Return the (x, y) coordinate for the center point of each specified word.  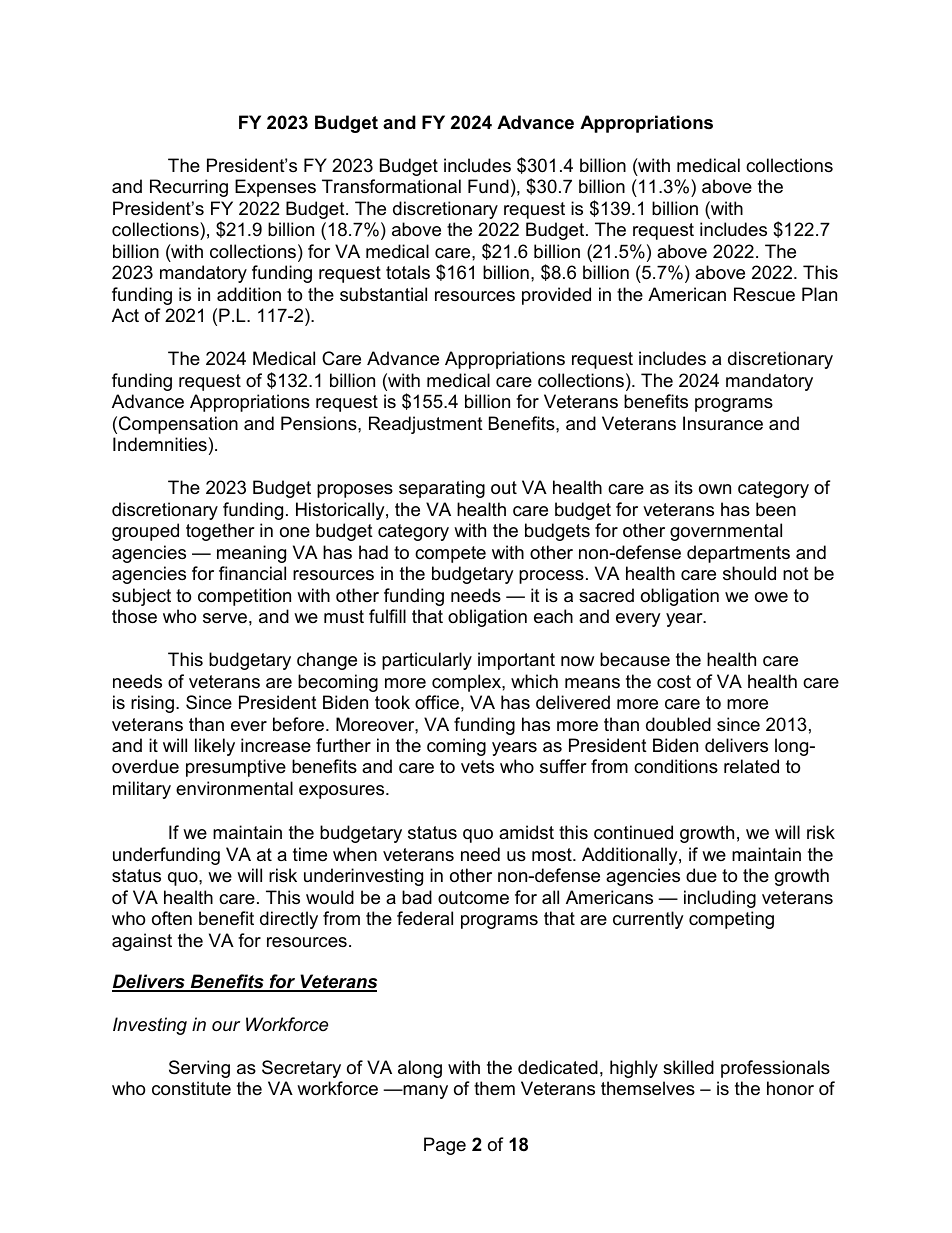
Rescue (764, 294)
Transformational (391, 186)
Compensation (178, 425)
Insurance (723, 423)
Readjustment (426, 425)
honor (790, 1088)
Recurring (189, 188)
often (172, 918)
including (720, 899)
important (516, 661)
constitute (191, 1088)
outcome (473, 898)
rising (152, 704)
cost (674, 681)
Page (445, 1146)
